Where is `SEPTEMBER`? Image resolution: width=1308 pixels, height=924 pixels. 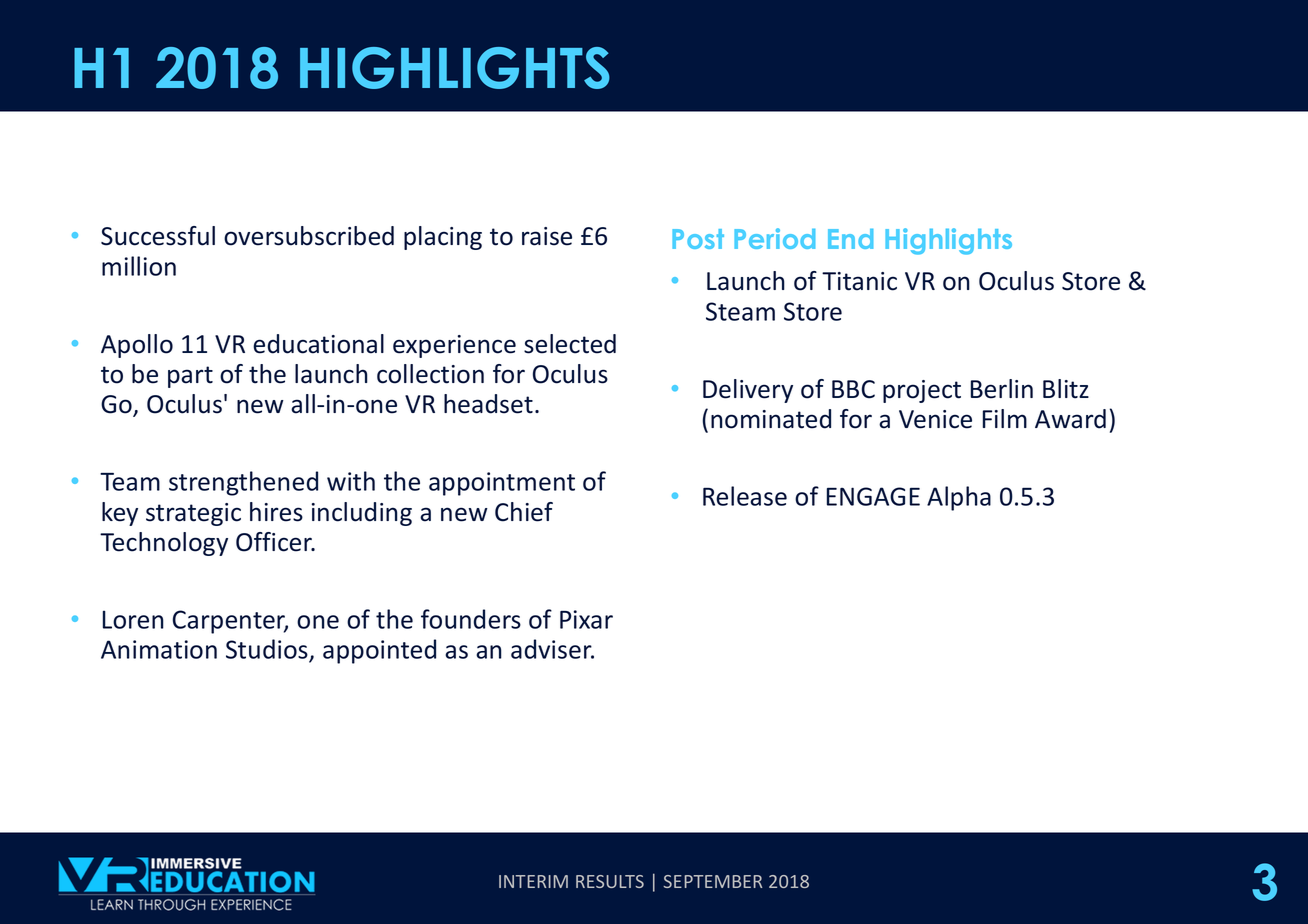
SEPTEMBER is located at coordinates (713, 881).
